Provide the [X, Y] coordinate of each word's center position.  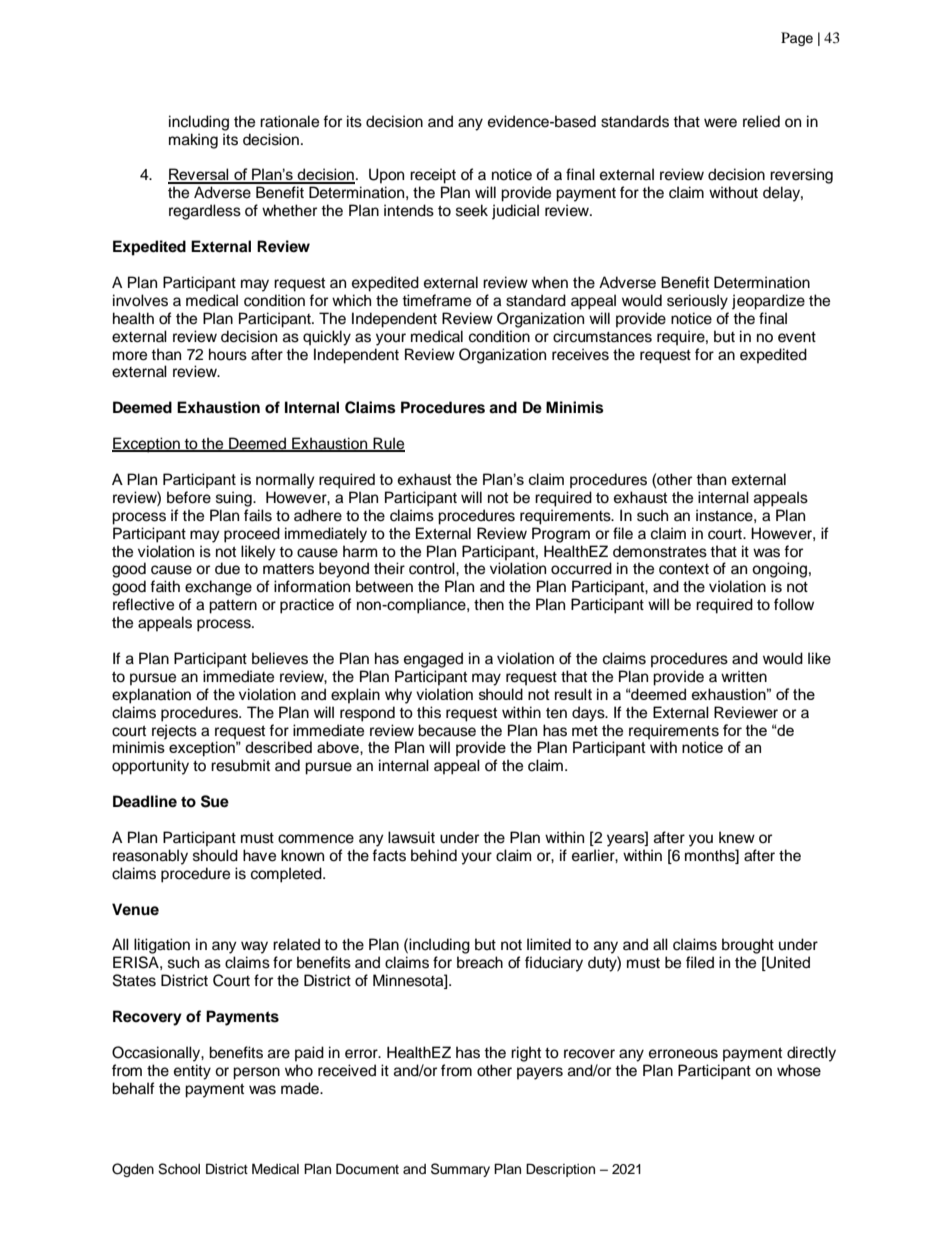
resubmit [240, 765]
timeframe [436, 300]
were [720, 123]
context [684, 569]
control [433, 568]
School [179, 1169]
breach [480, 962]
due [227, 568]
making [193, 141]
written [744, 676]
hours [228, 354]
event [797, 337]
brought [748, 946]
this [429, 712]
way [254, 947]
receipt [433, 176]
